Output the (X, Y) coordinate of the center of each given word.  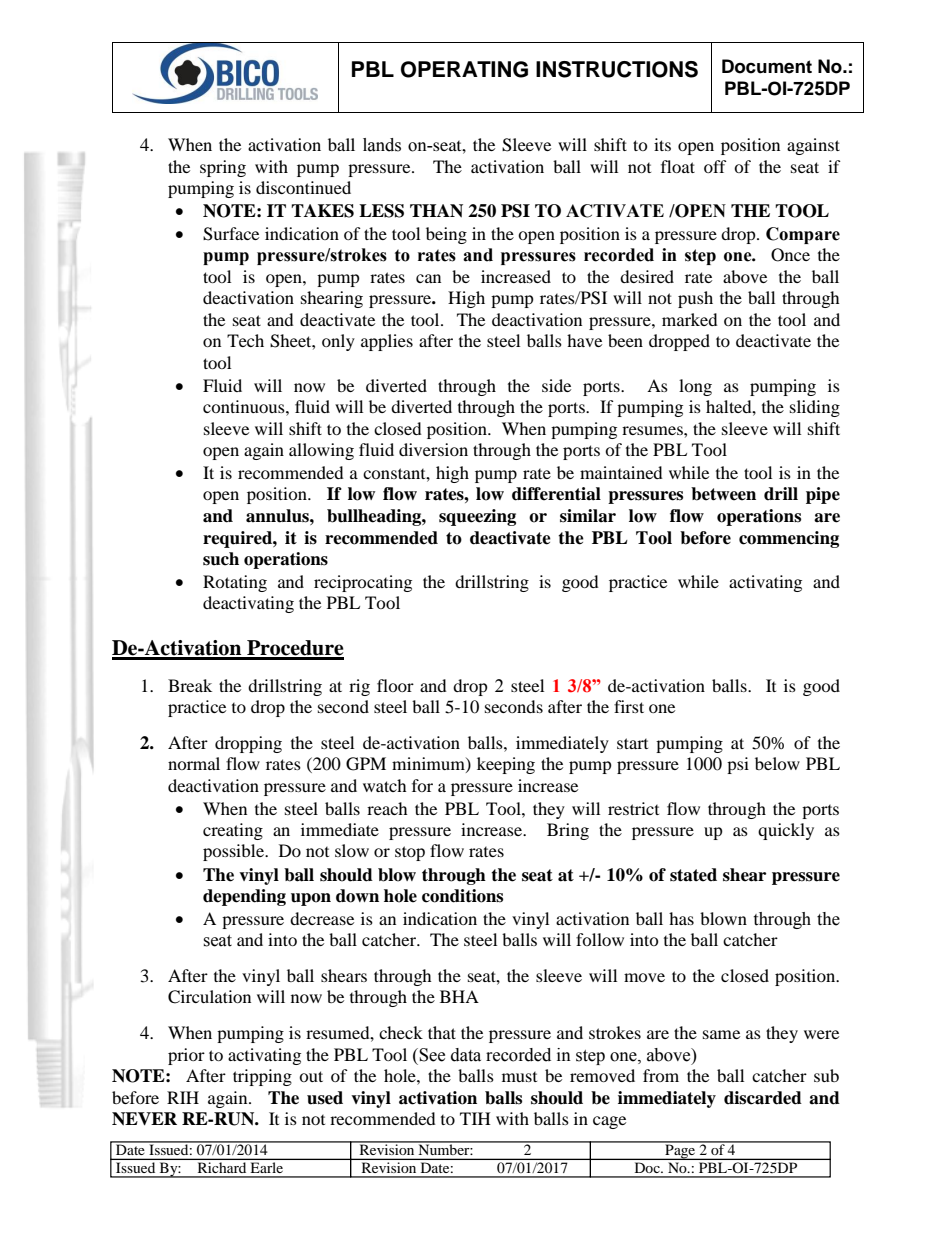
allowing (321, 451)
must (519, 1077)
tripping (262, 1077)
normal (194, 763)
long (695, 387)
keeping (506, 765)
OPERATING (464, 69)
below (777, 763)
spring (223, 168)
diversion (433, 449)
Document (767, 66)
